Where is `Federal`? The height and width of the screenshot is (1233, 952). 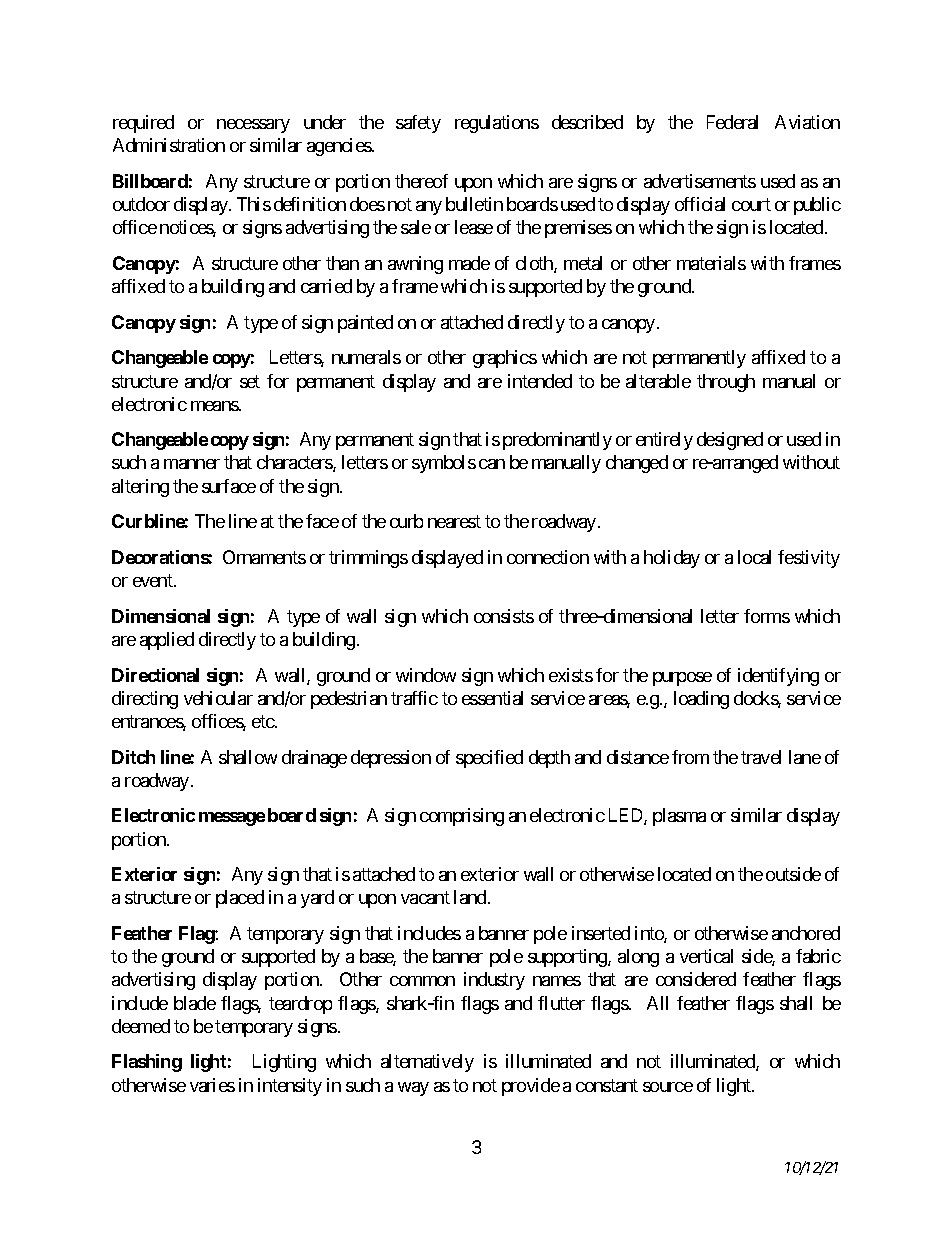
Federal is located at coordinates (732, 122).
